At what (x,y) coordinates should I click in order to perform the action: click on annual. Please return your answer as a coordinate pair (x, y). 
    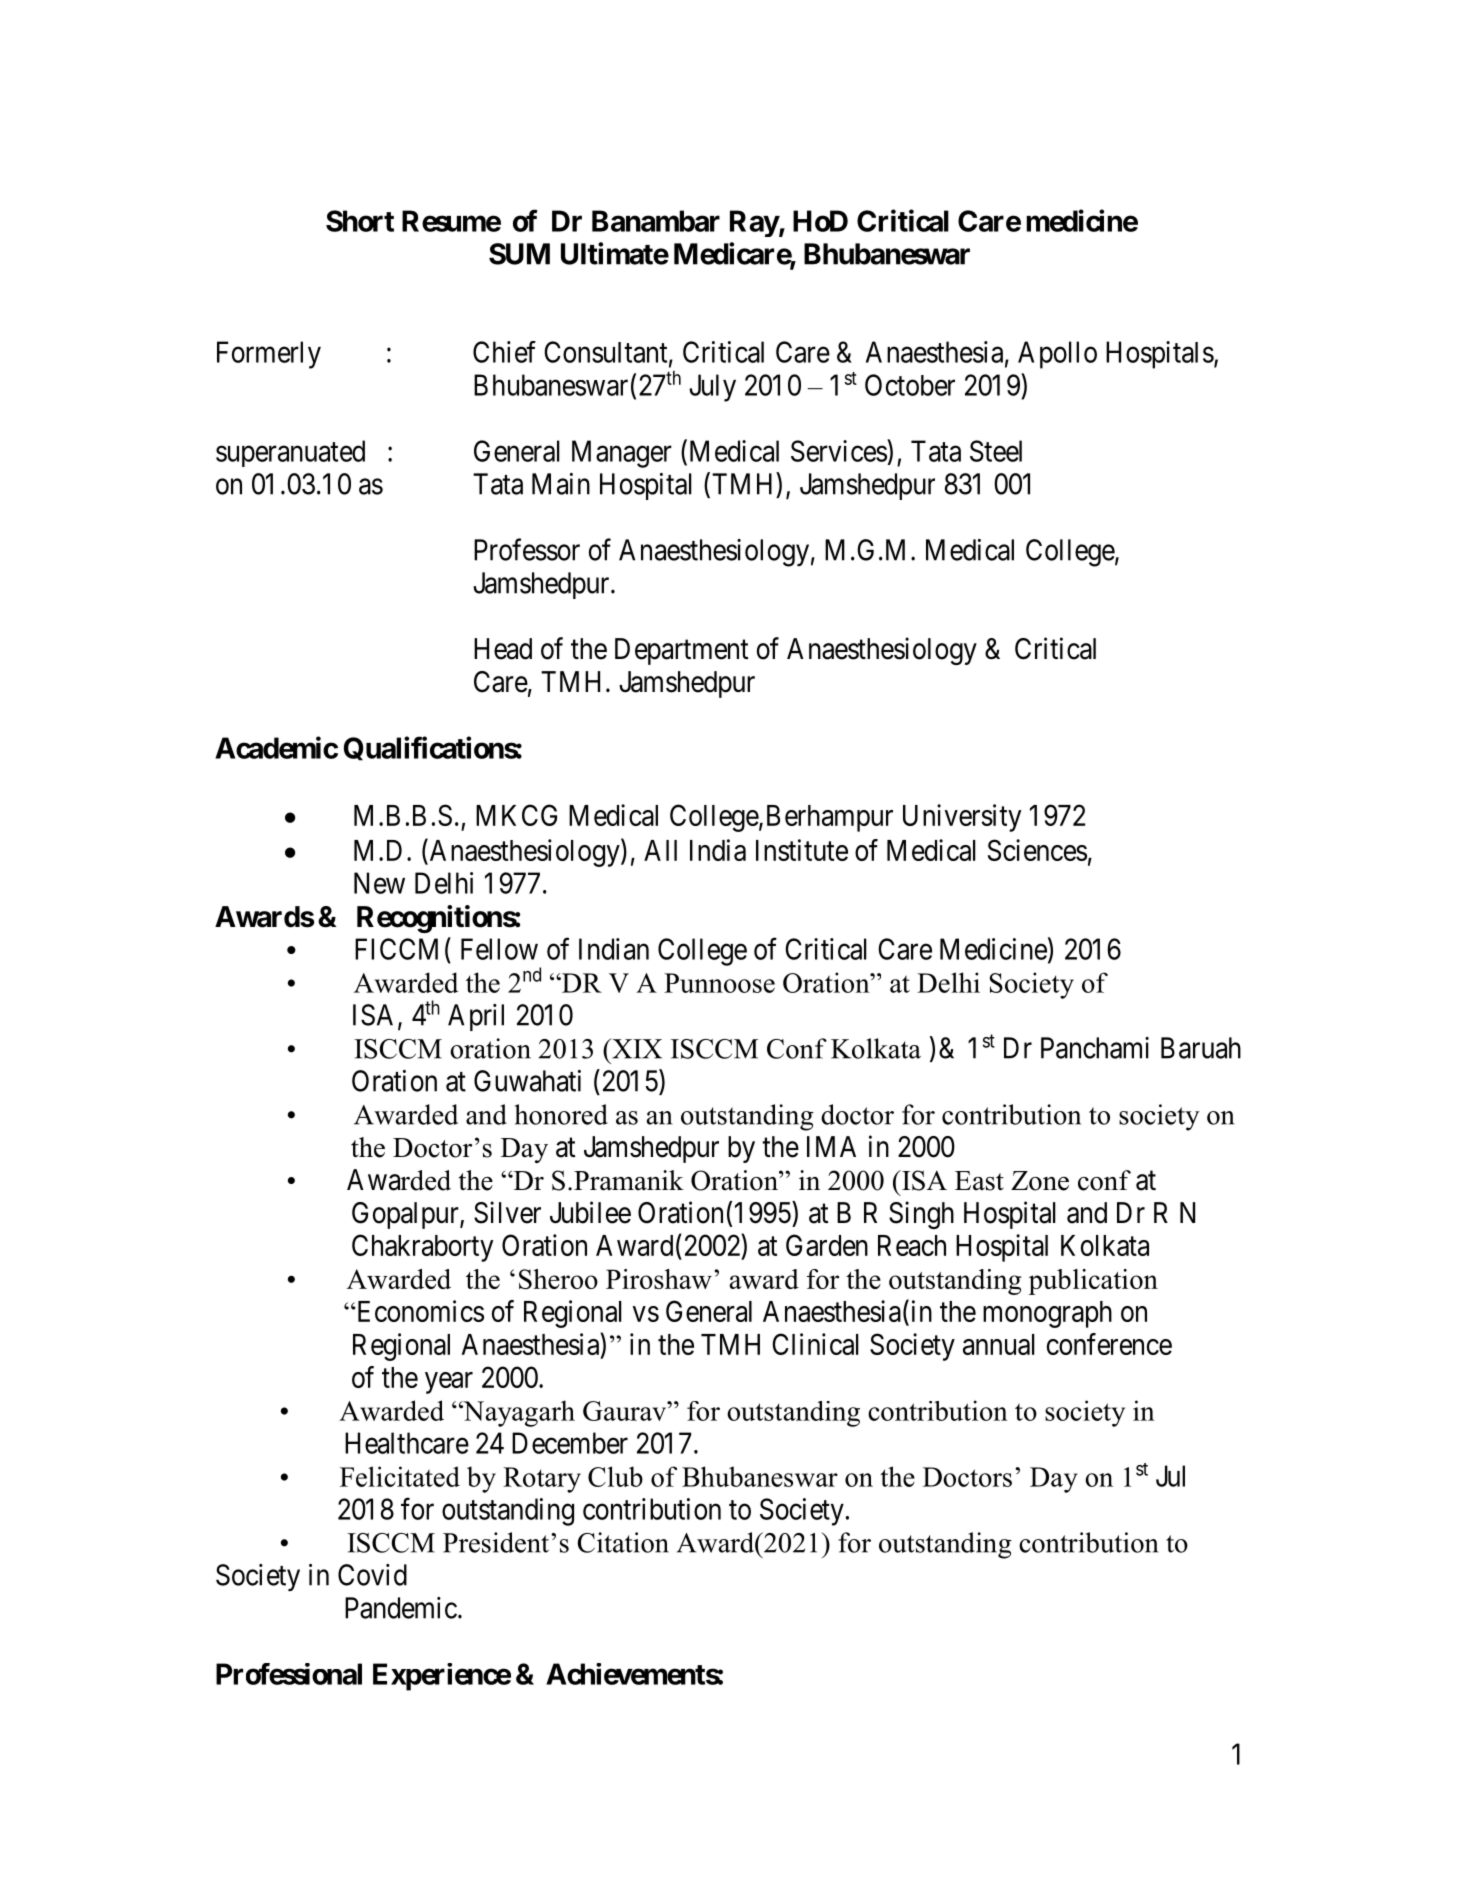
    Looking at the image, I should click on (999, 1344).
